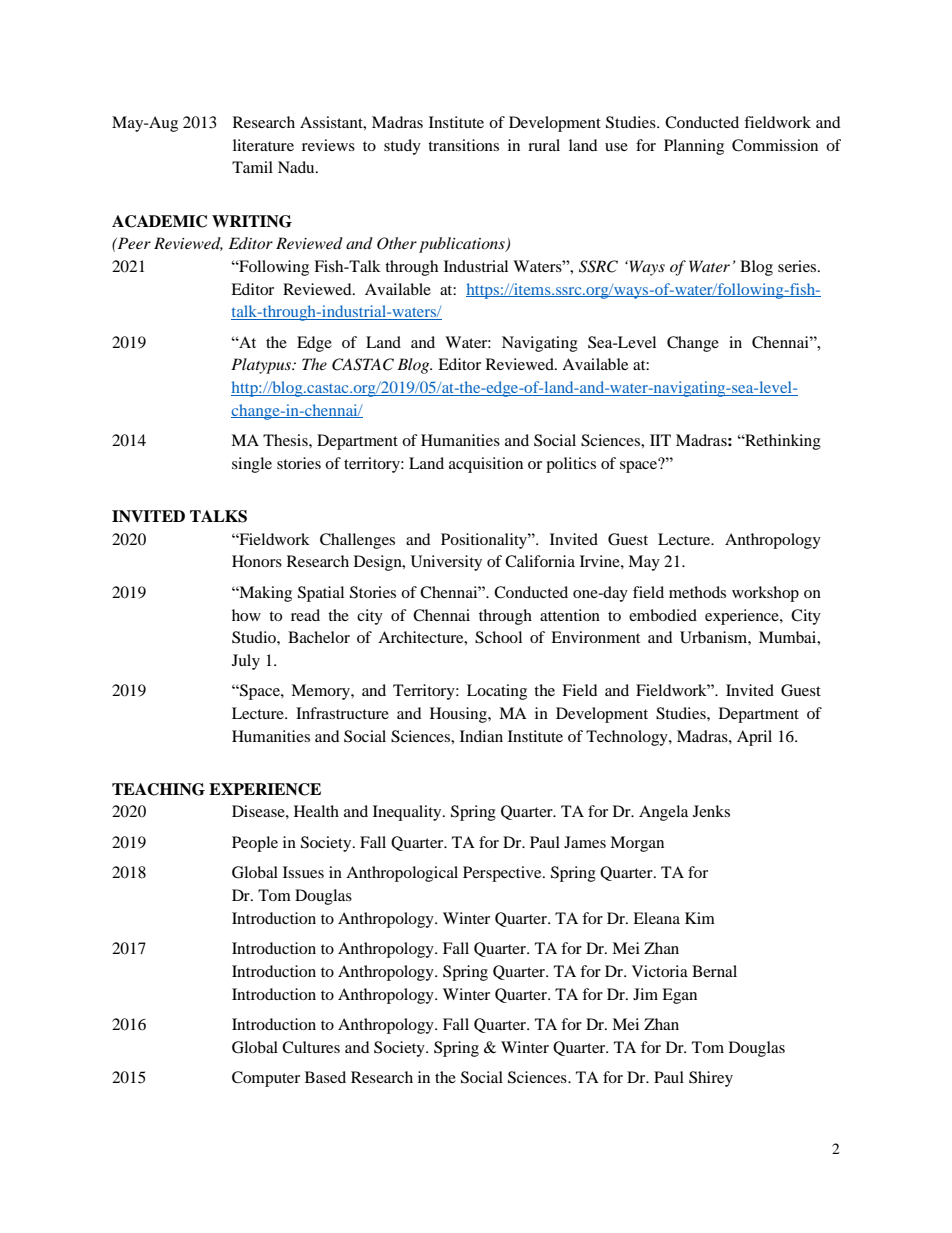  What do you see at coordinates (486, 465) in the page?
I see `acquisition` at bounding box center [486, 465].
